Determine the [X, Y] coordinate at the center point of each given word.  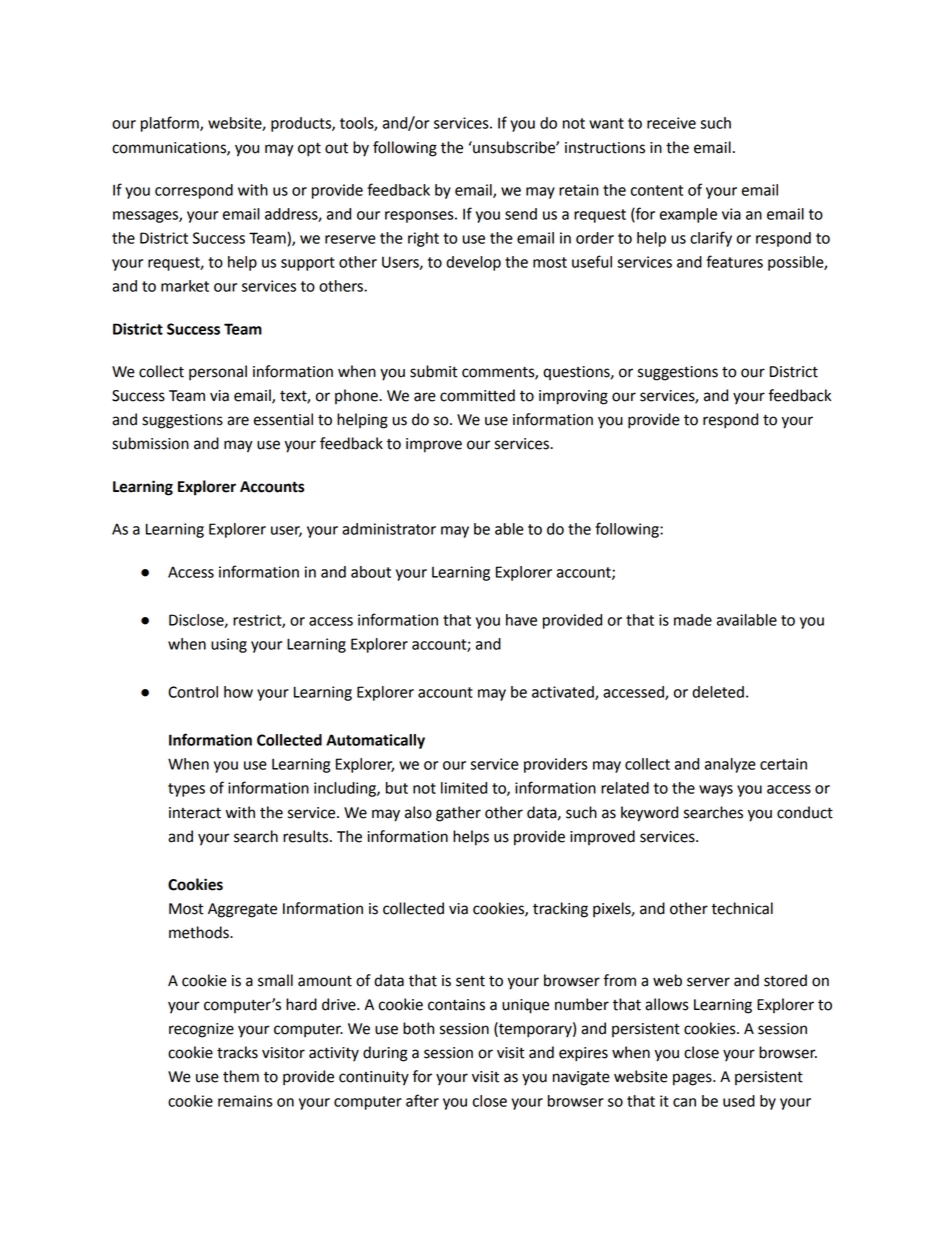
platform [171, 124]
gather [458, 814]
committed [477, 395]
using [229, 645]
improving [573, 397]
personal [218, 373]
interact [195, 813]
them [241, 1076]
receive [671, 123]
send [521, 214]
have [521, 620]
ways [716, 791]
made [693, 620]
